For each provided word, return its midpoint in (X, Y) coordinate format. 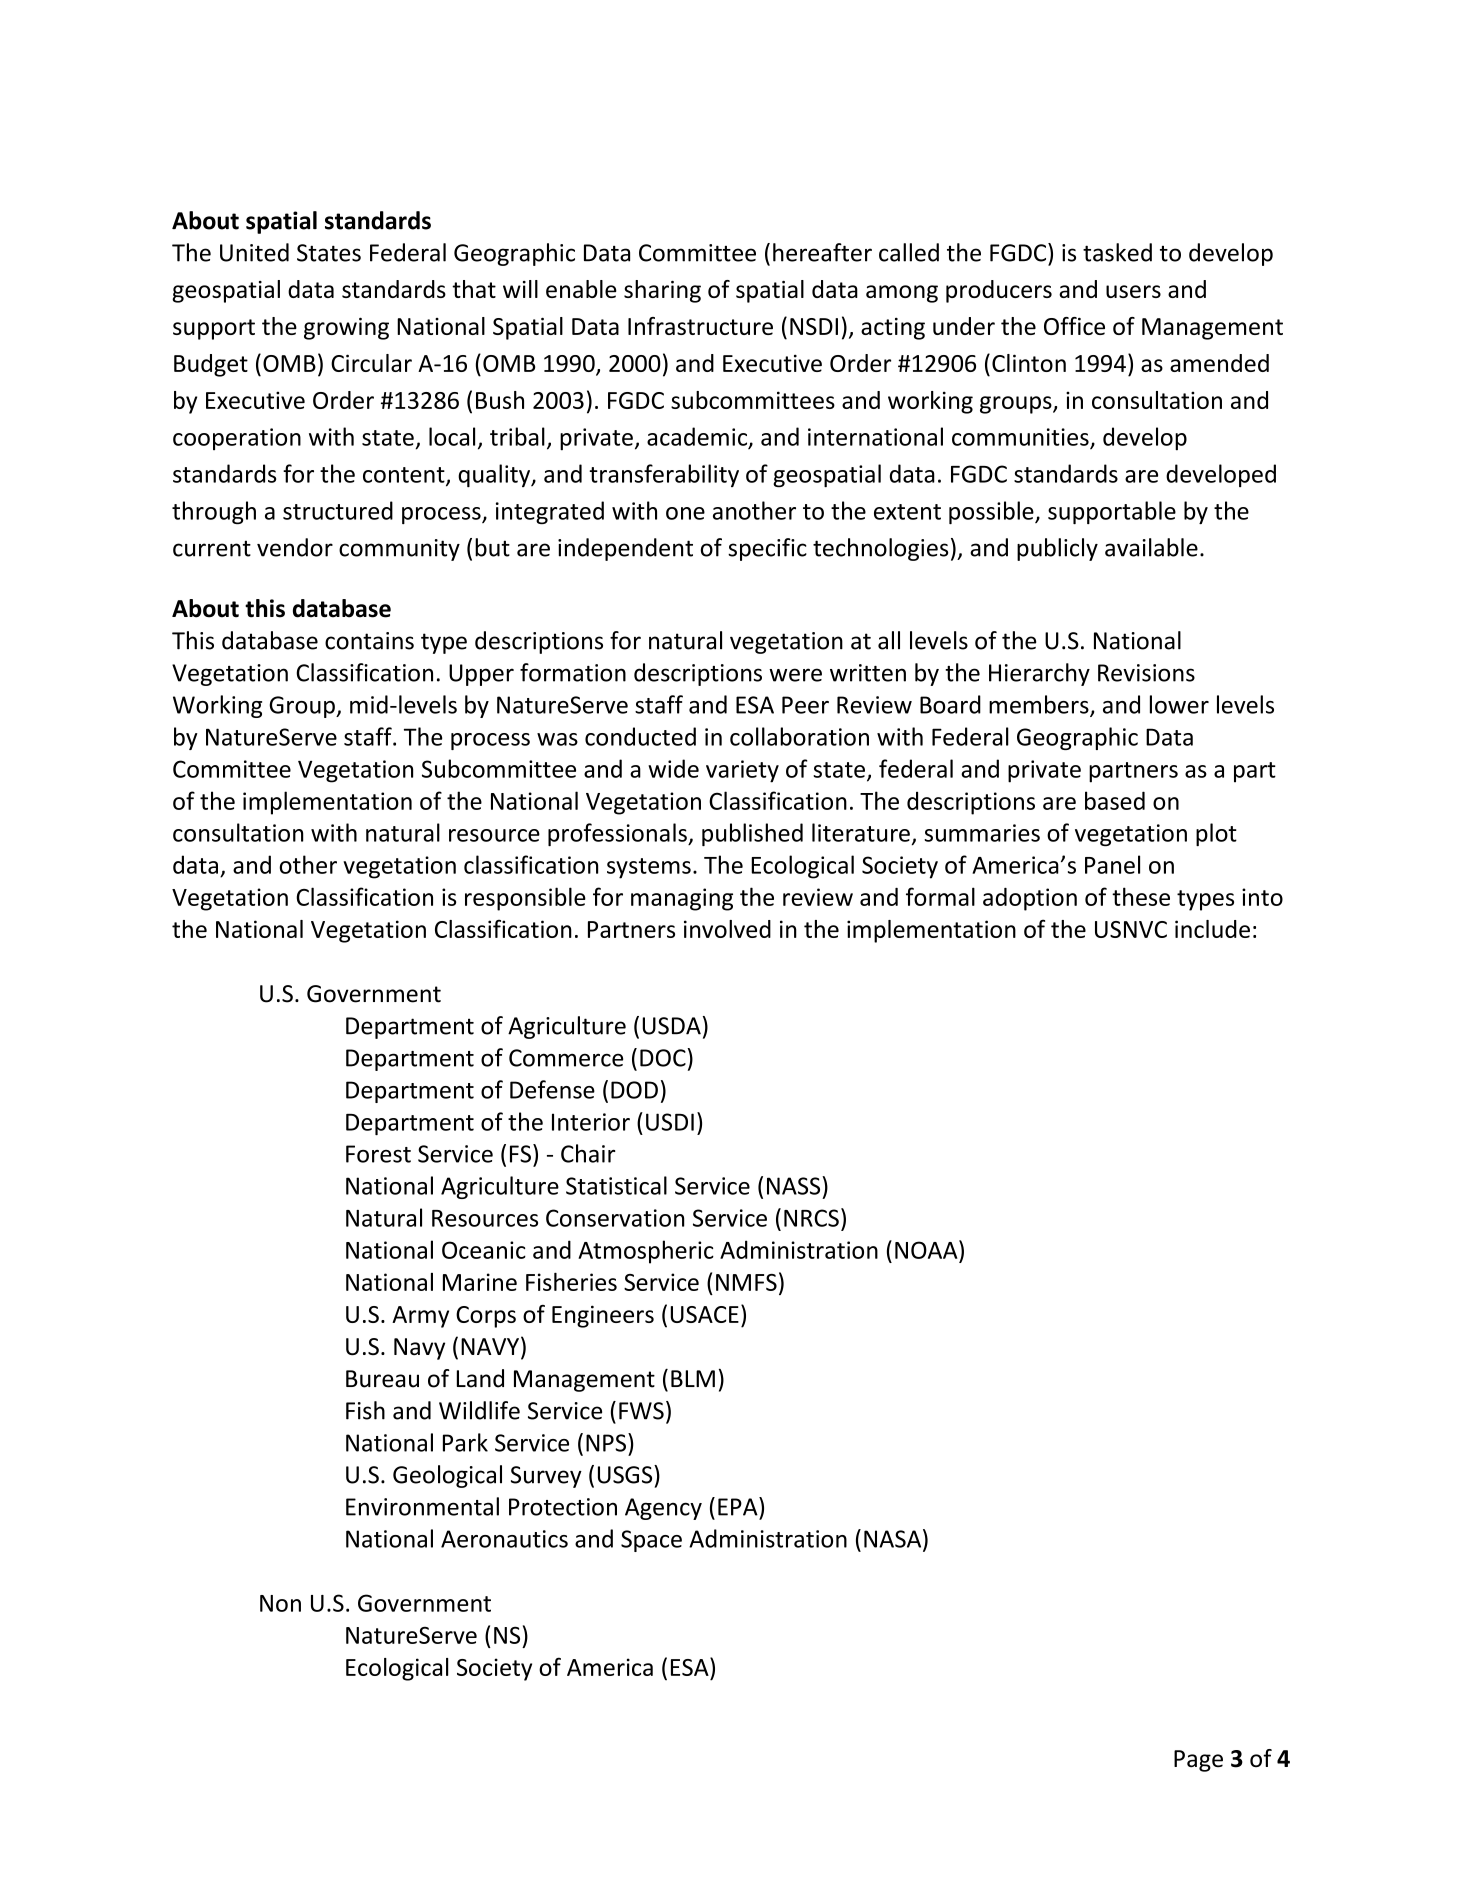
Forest (378, 1154)
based (1115, 800)
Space (651, 1541)
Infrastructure (700, 326)
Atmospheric (646, 1252)
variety (742, 771)
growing (346, 328)
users (1133, 291)
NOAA (927, 1249)
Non (280, 1603)
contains (369, 641)
